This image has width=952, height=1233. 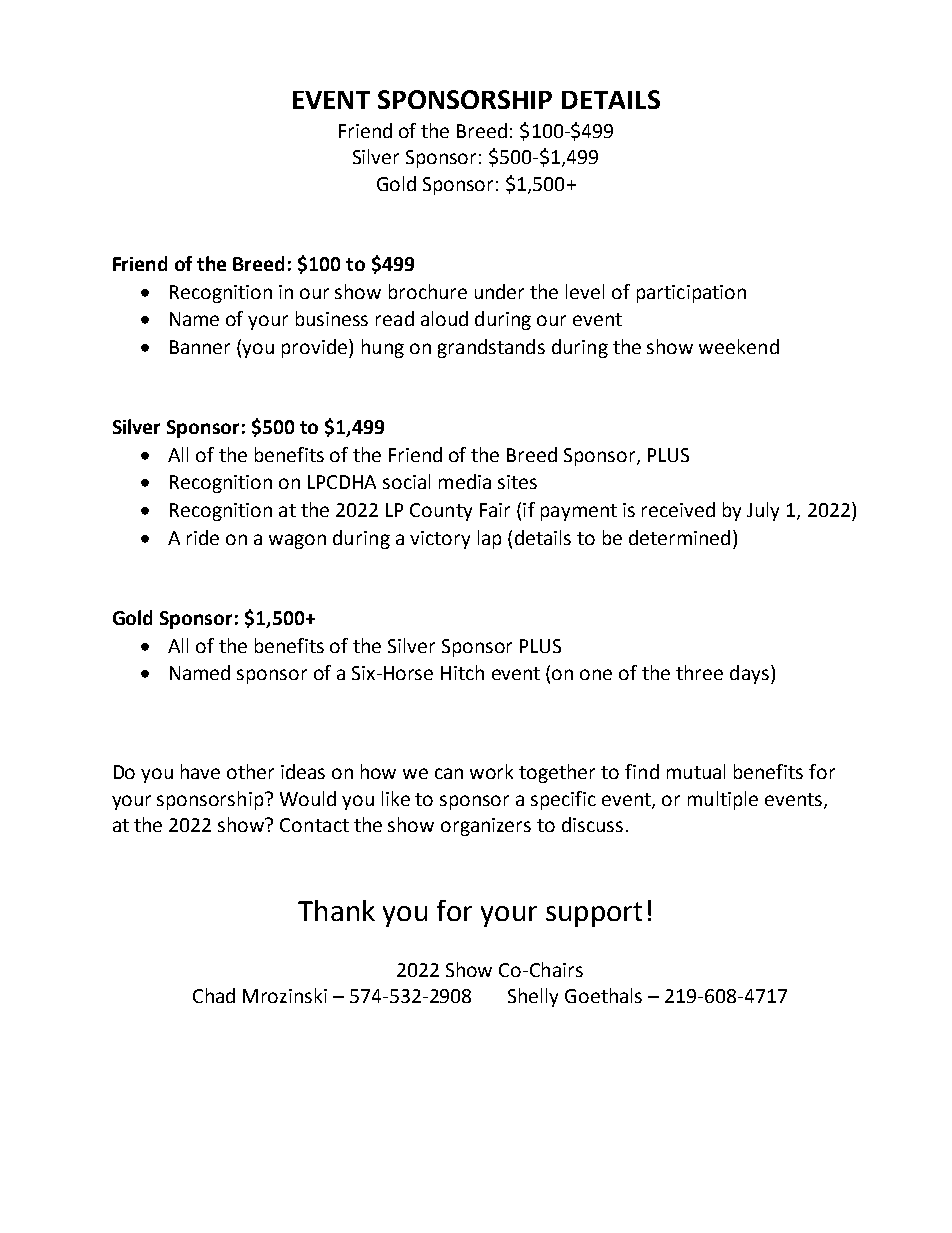 I want to click on three, so click(x=699, y=672).
